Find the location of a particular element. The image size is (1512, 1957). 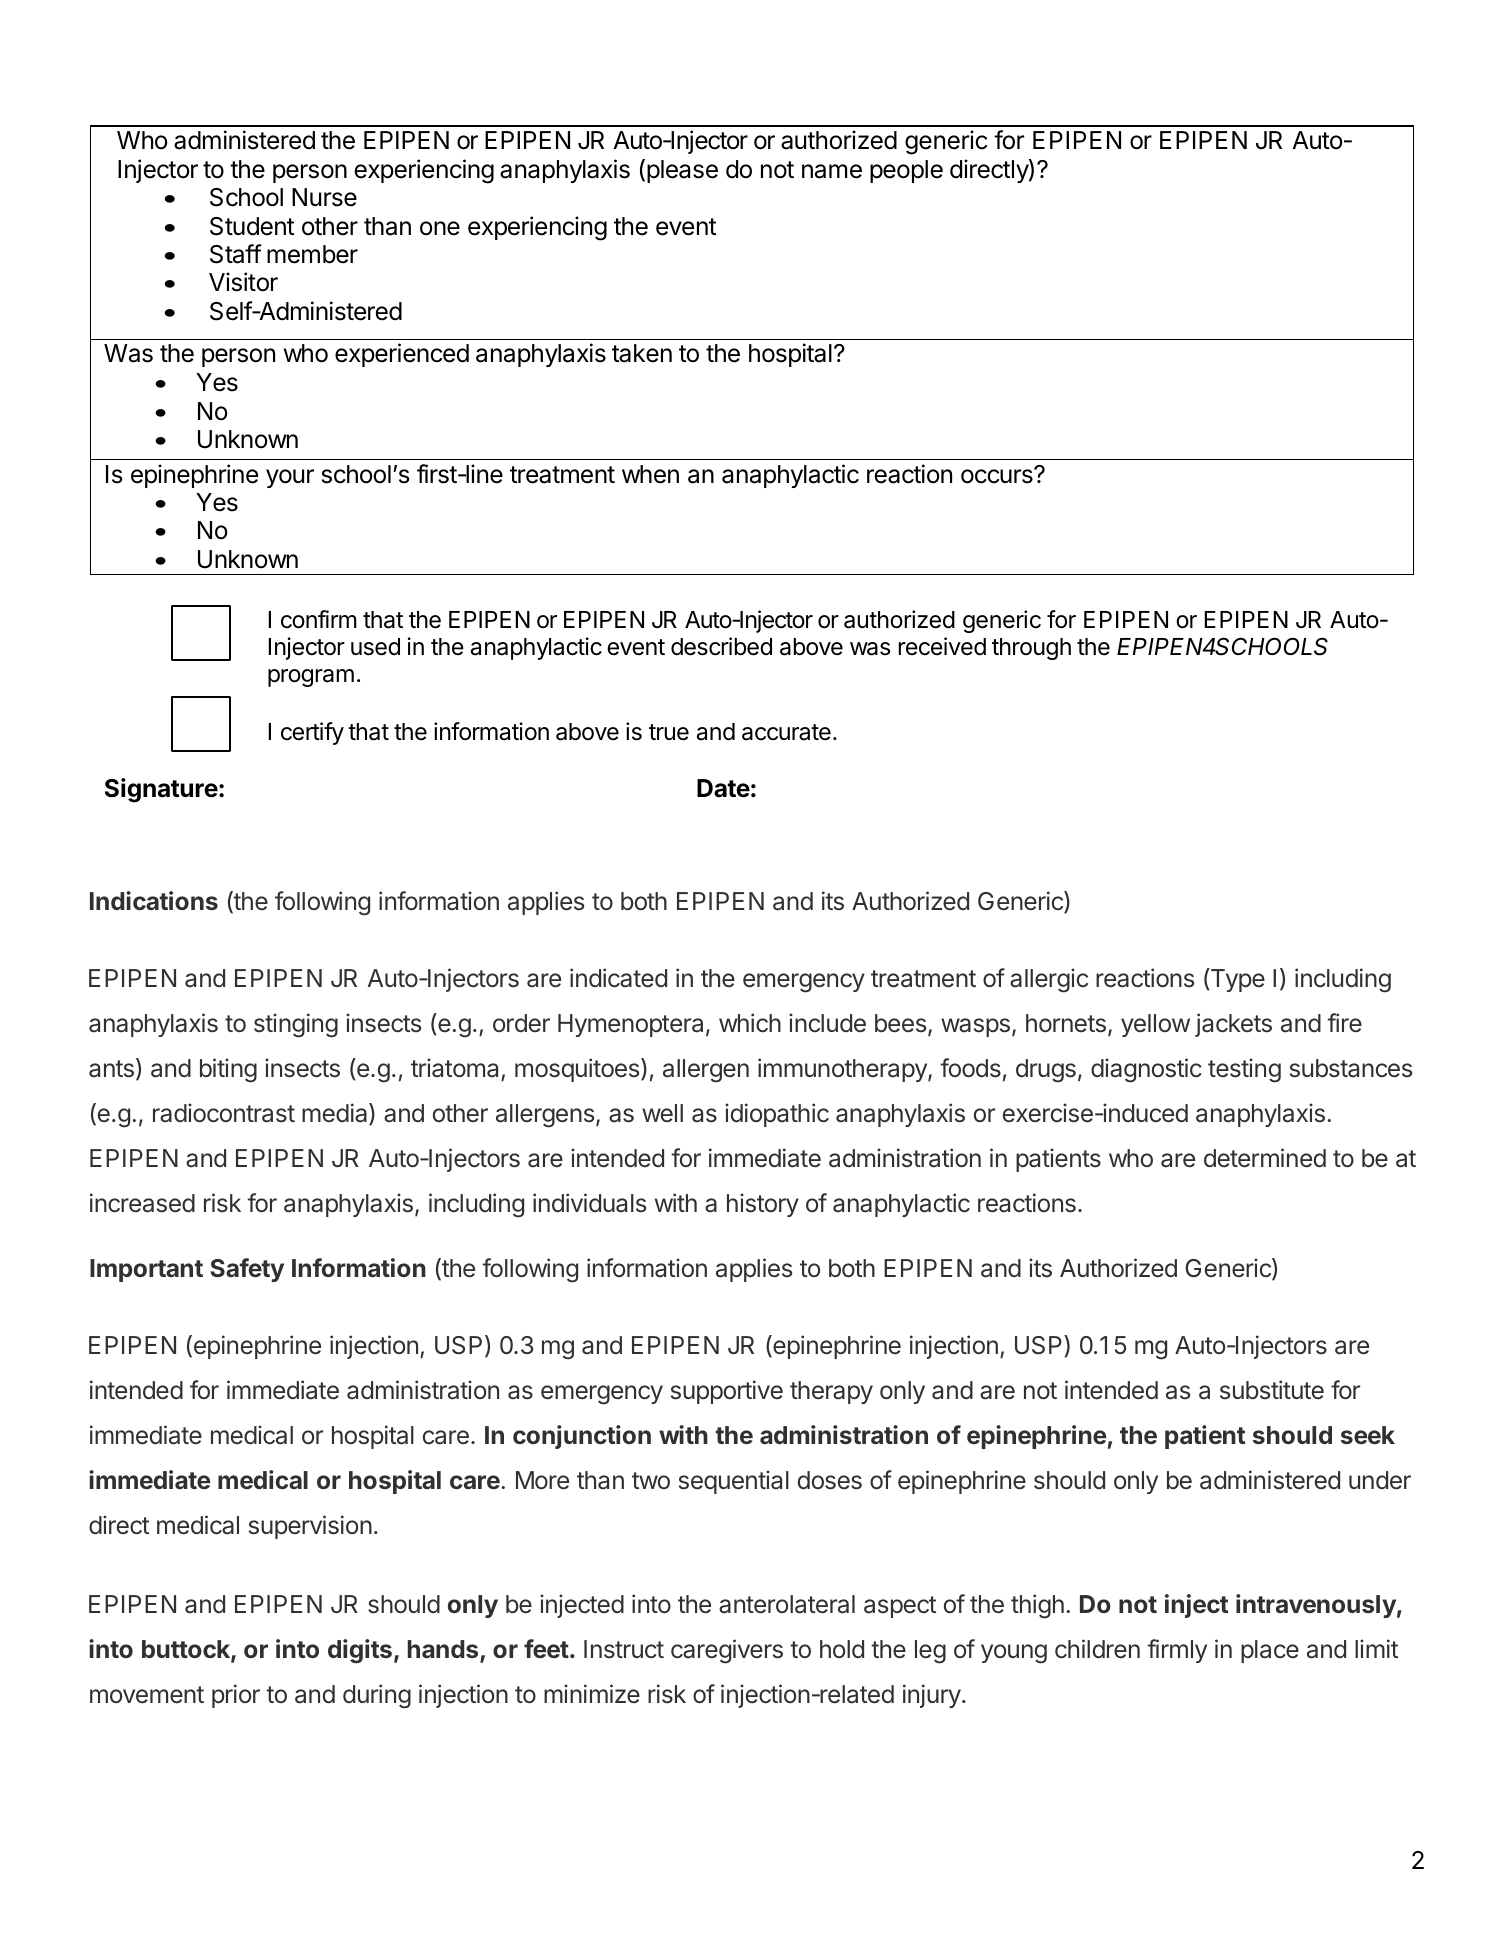

indicated is located at coordinates (618, 978).
